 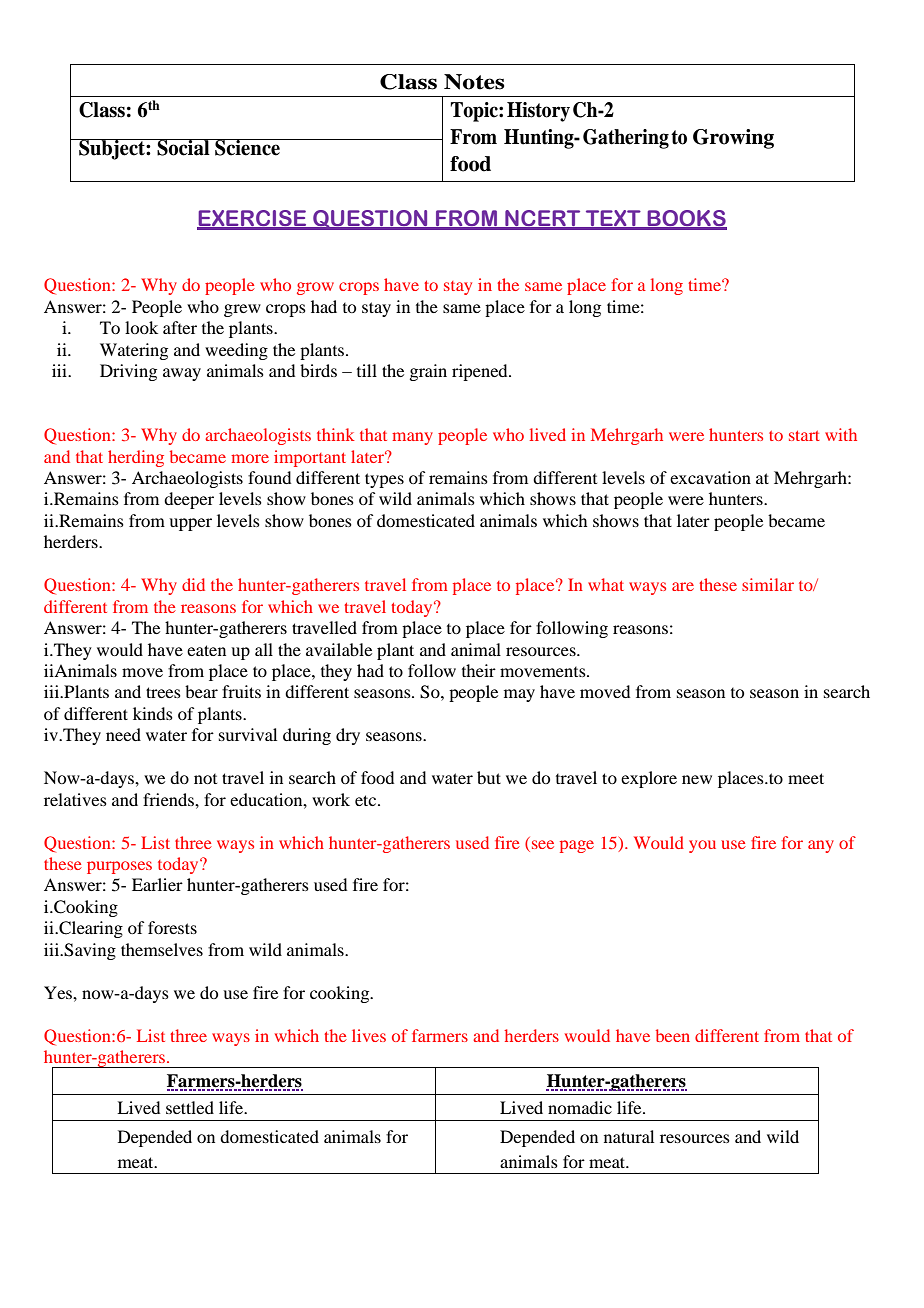 What do you see at coordinates (580, 1107) in the screenshot?
I see `nomadic` at bounding box center [580, 1107].
